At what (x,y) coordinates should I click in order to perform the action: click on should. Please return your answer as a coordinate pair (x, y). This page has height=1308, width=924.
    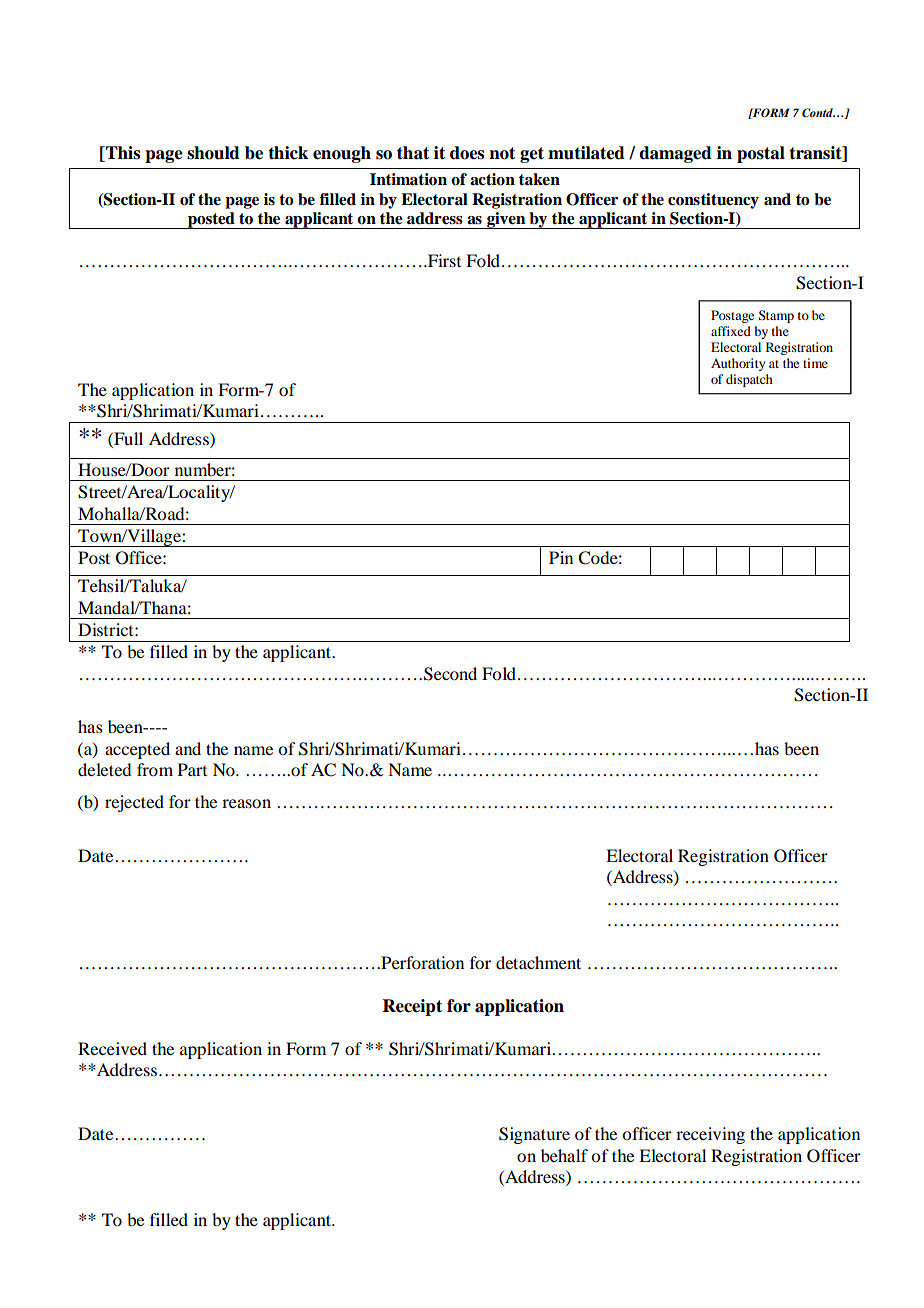
    Looking at the image, I should click on (213, 153).
